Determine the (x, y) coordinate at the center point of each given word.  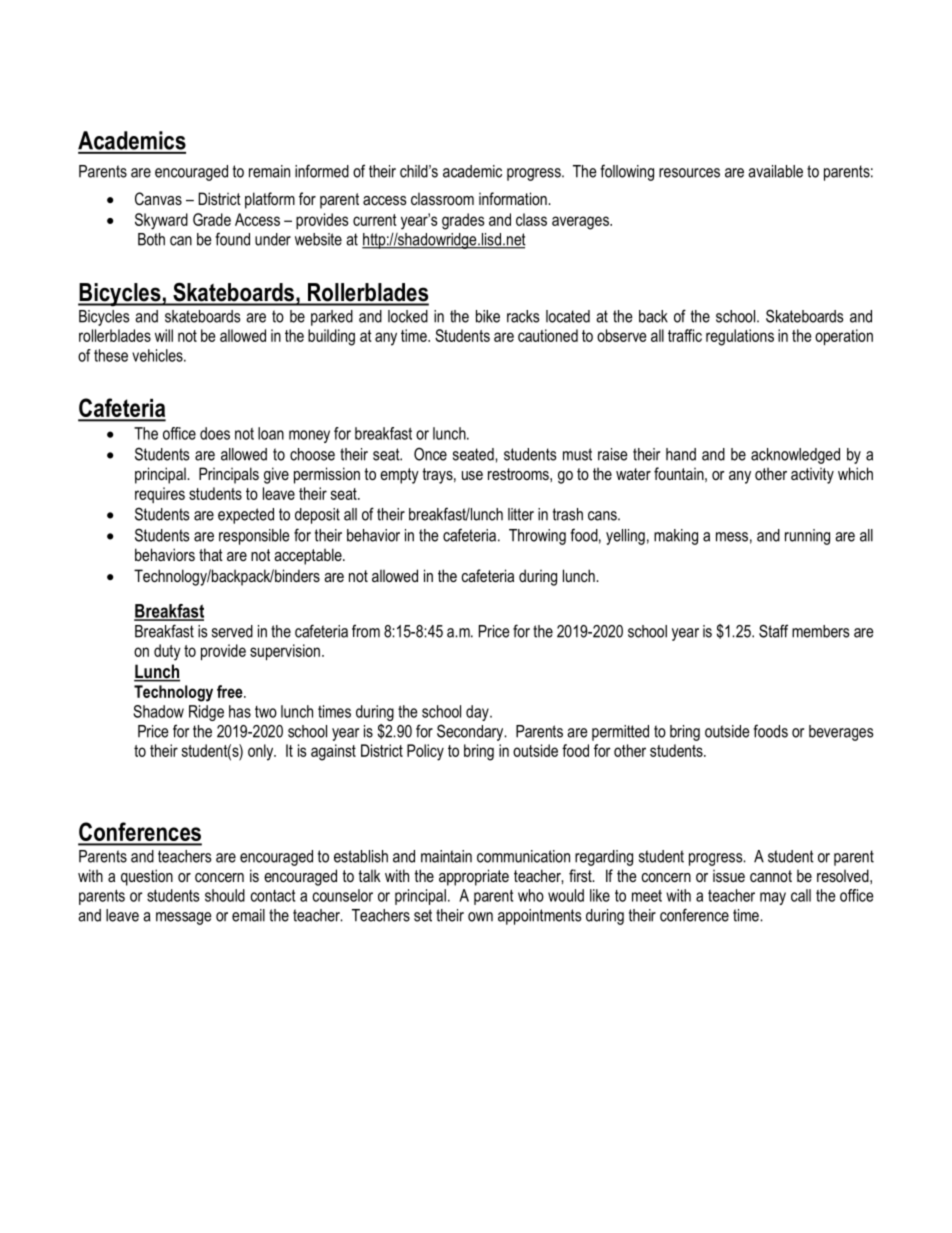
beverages (841, 733)
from (366, 631)
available (775, 171)
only (262, 752)
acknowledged (795, 456)
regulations (740, 337)
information (514, 198)
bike (488, 316)
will (164, 335)
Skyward (161, 221)
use (472, 475)
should (225, 895)
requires (160, 495)
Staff (773, 631)
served (232, 631)
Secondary (471, 732)
